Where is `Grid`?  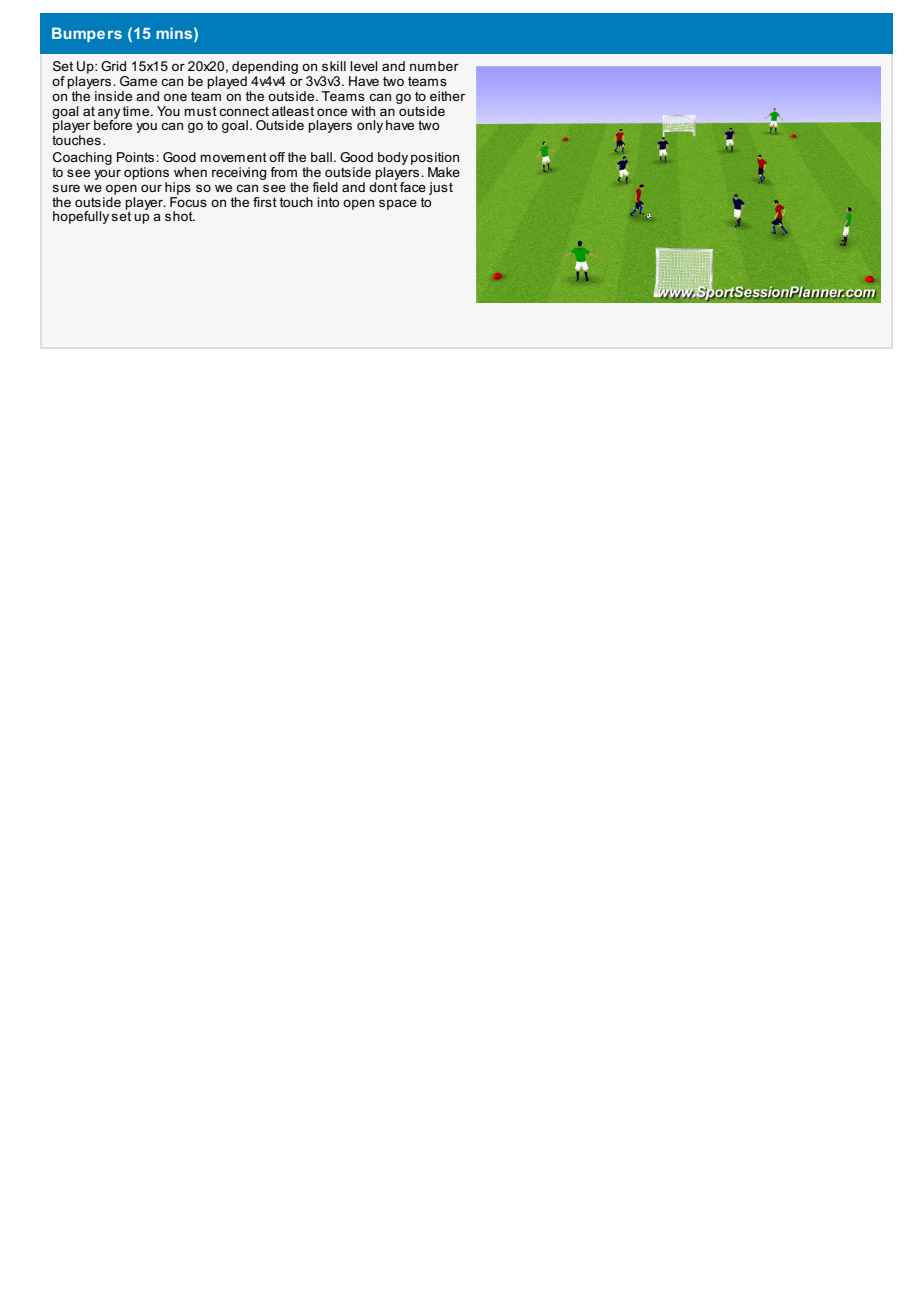 Grid is located at coordinates (113, 66).
